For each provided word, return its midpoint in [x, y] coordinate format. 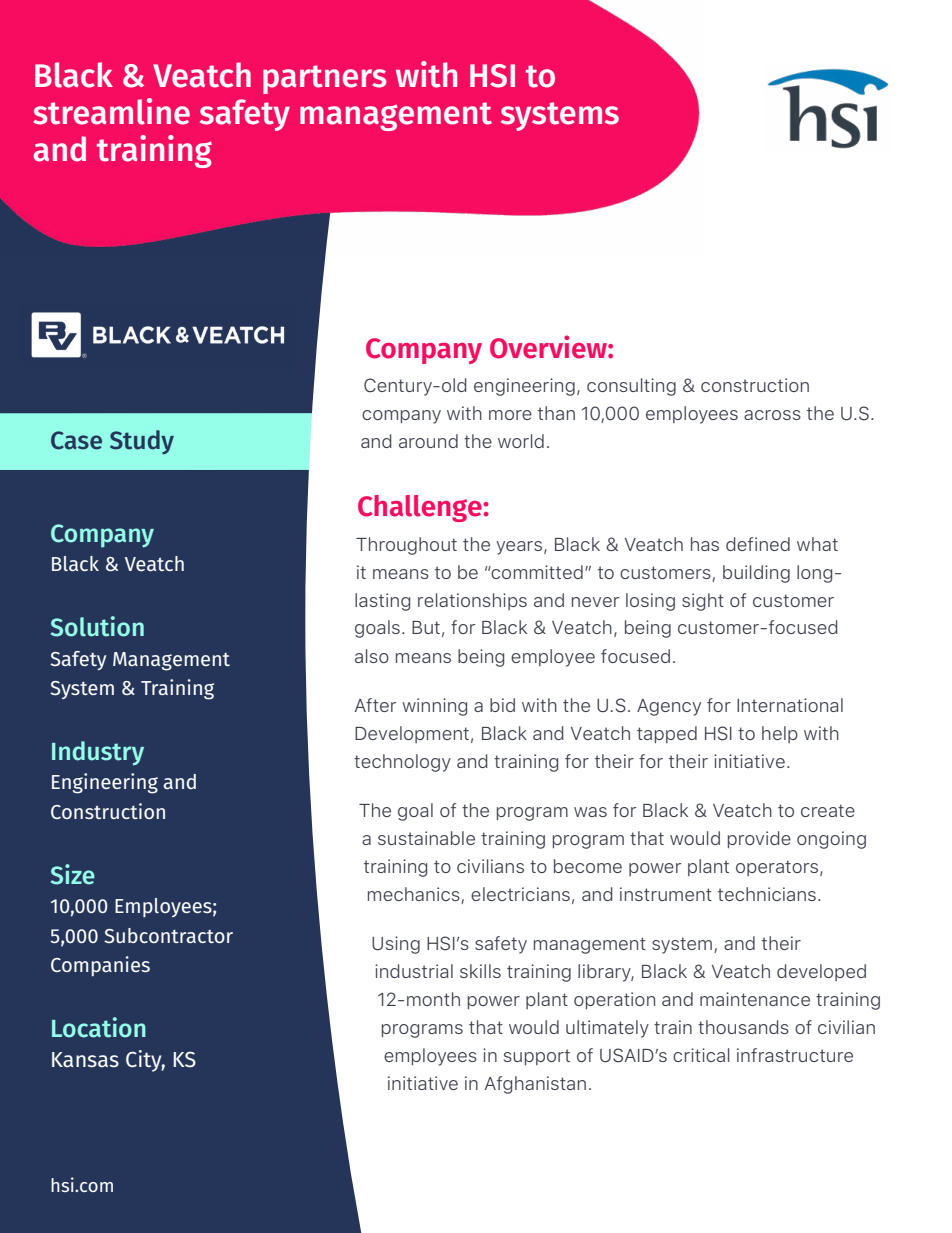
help [780, 734]
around [428, 441]
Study [142, 442]
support [537, 1057]
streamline [111, 111]
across [772, 415]
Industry [98, 753]
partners [324, 79]
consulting [631, 387]
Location [99, 1027]
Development [412, 734]
